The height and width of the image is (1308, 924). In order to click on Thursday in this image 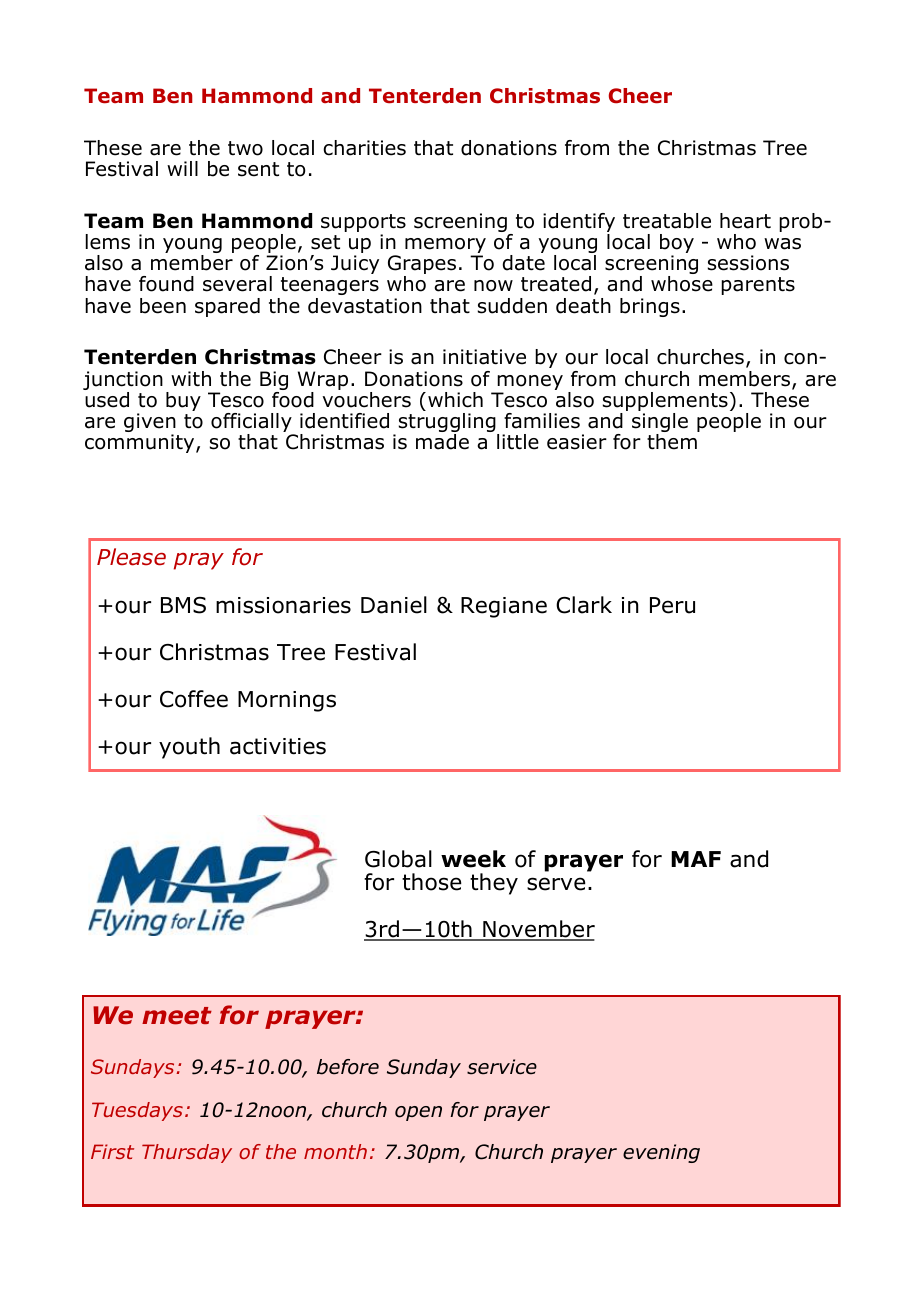, I will do `click(187, 1153)`.
